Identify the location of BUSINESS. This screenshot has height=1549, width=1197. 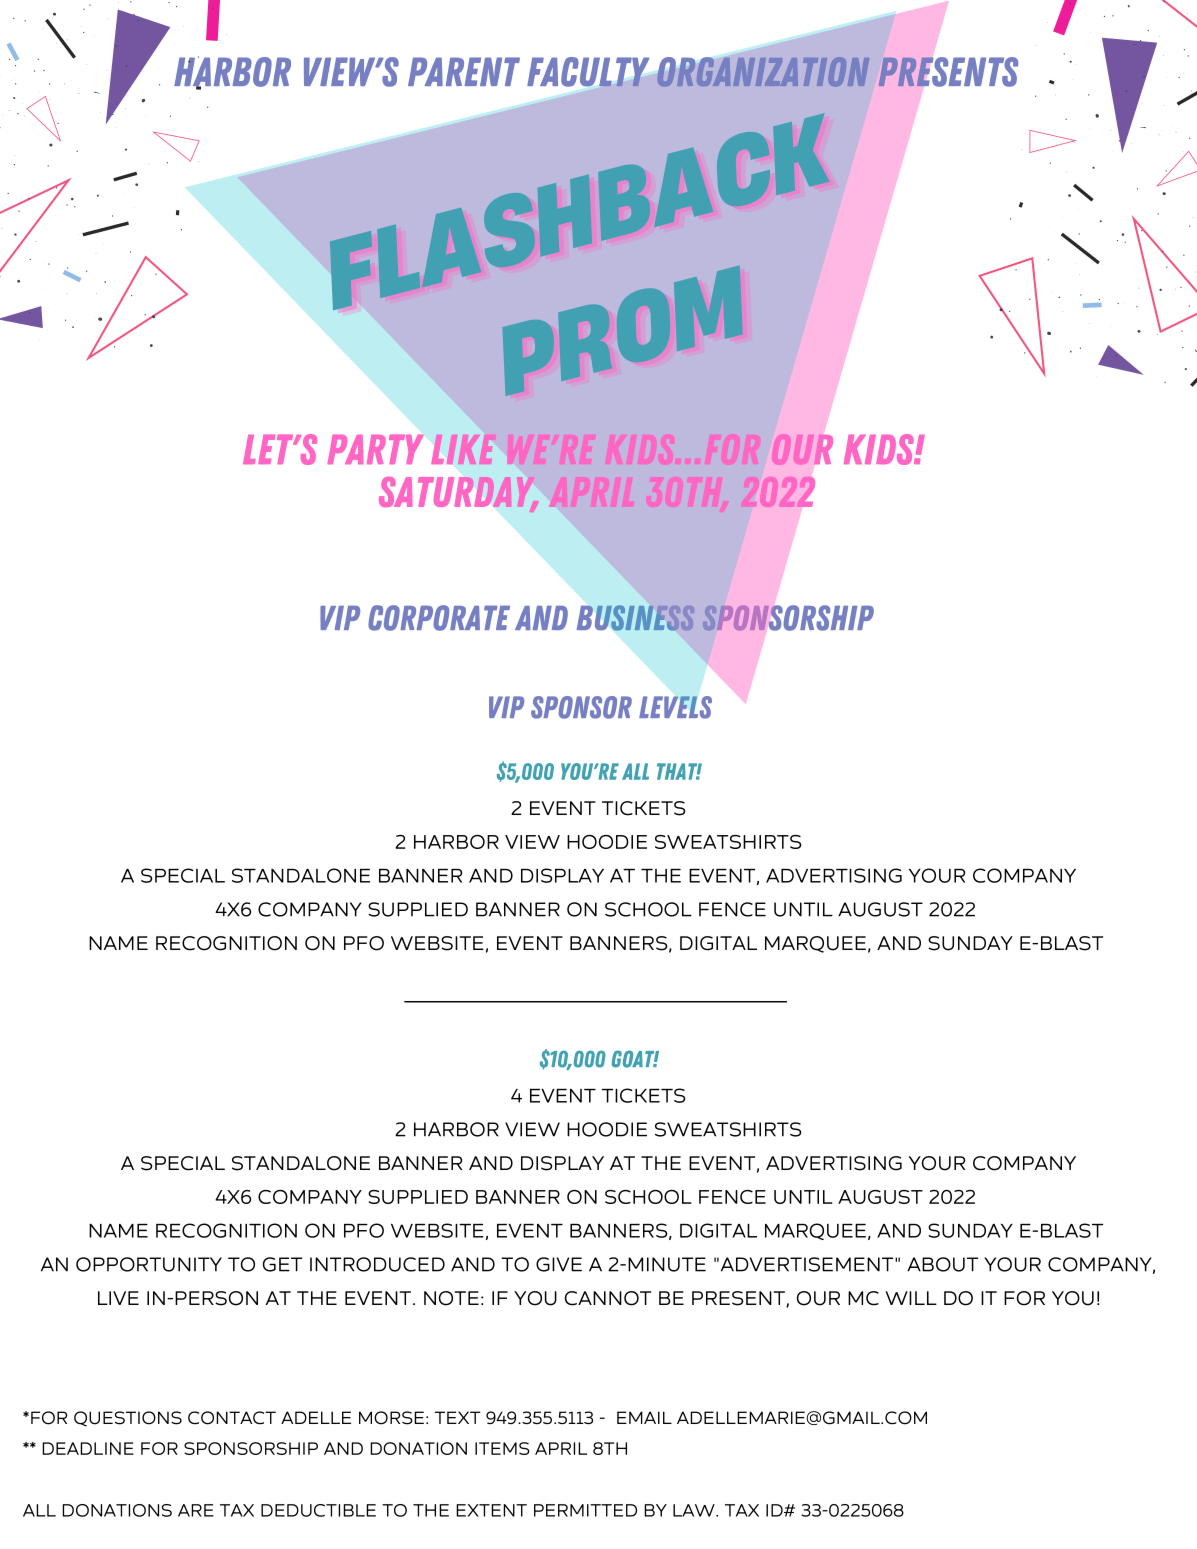
(636, 618).
